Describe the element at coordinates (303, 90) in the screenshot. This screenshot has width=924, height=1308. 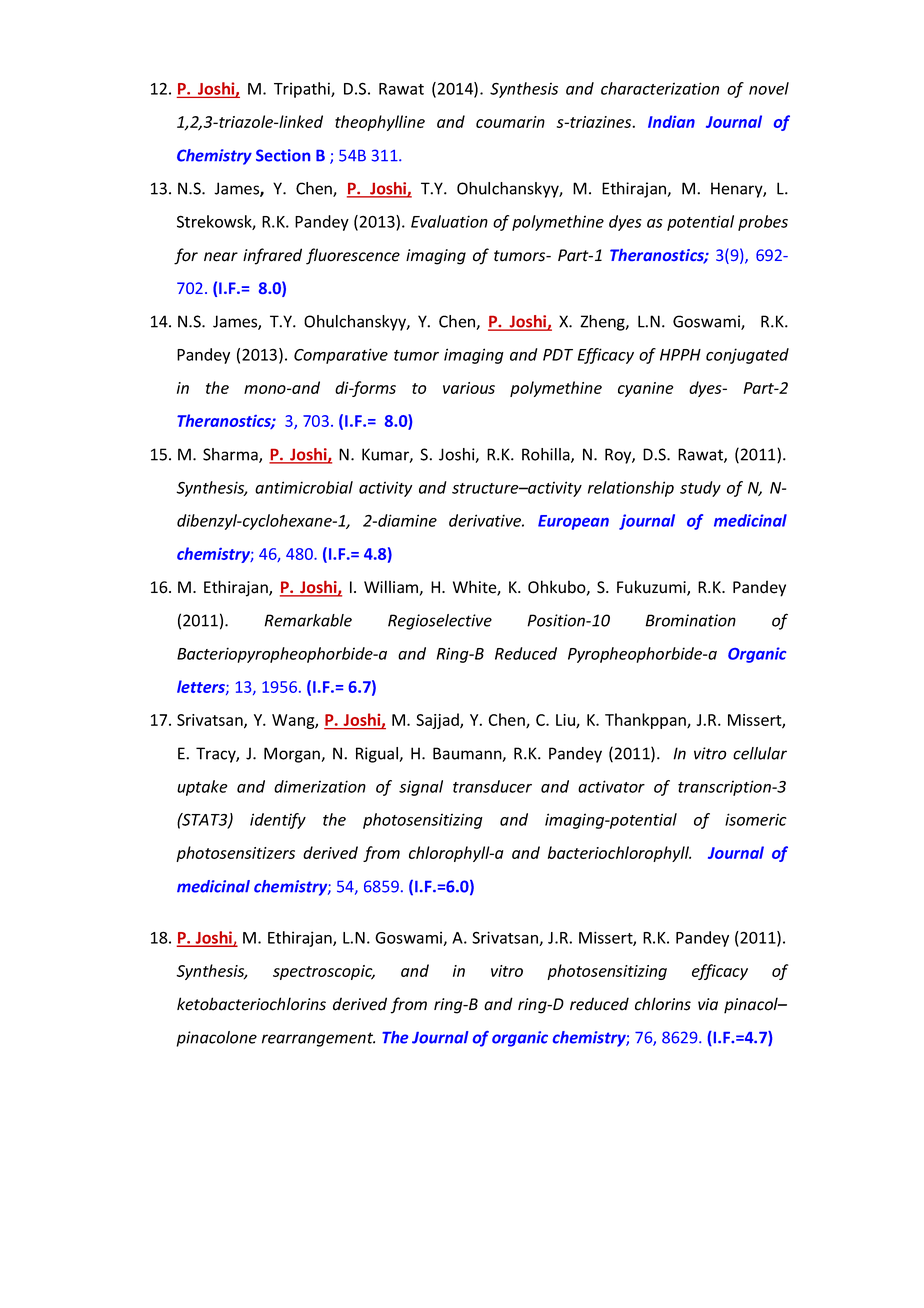
I see `Tripathi` at that location.
